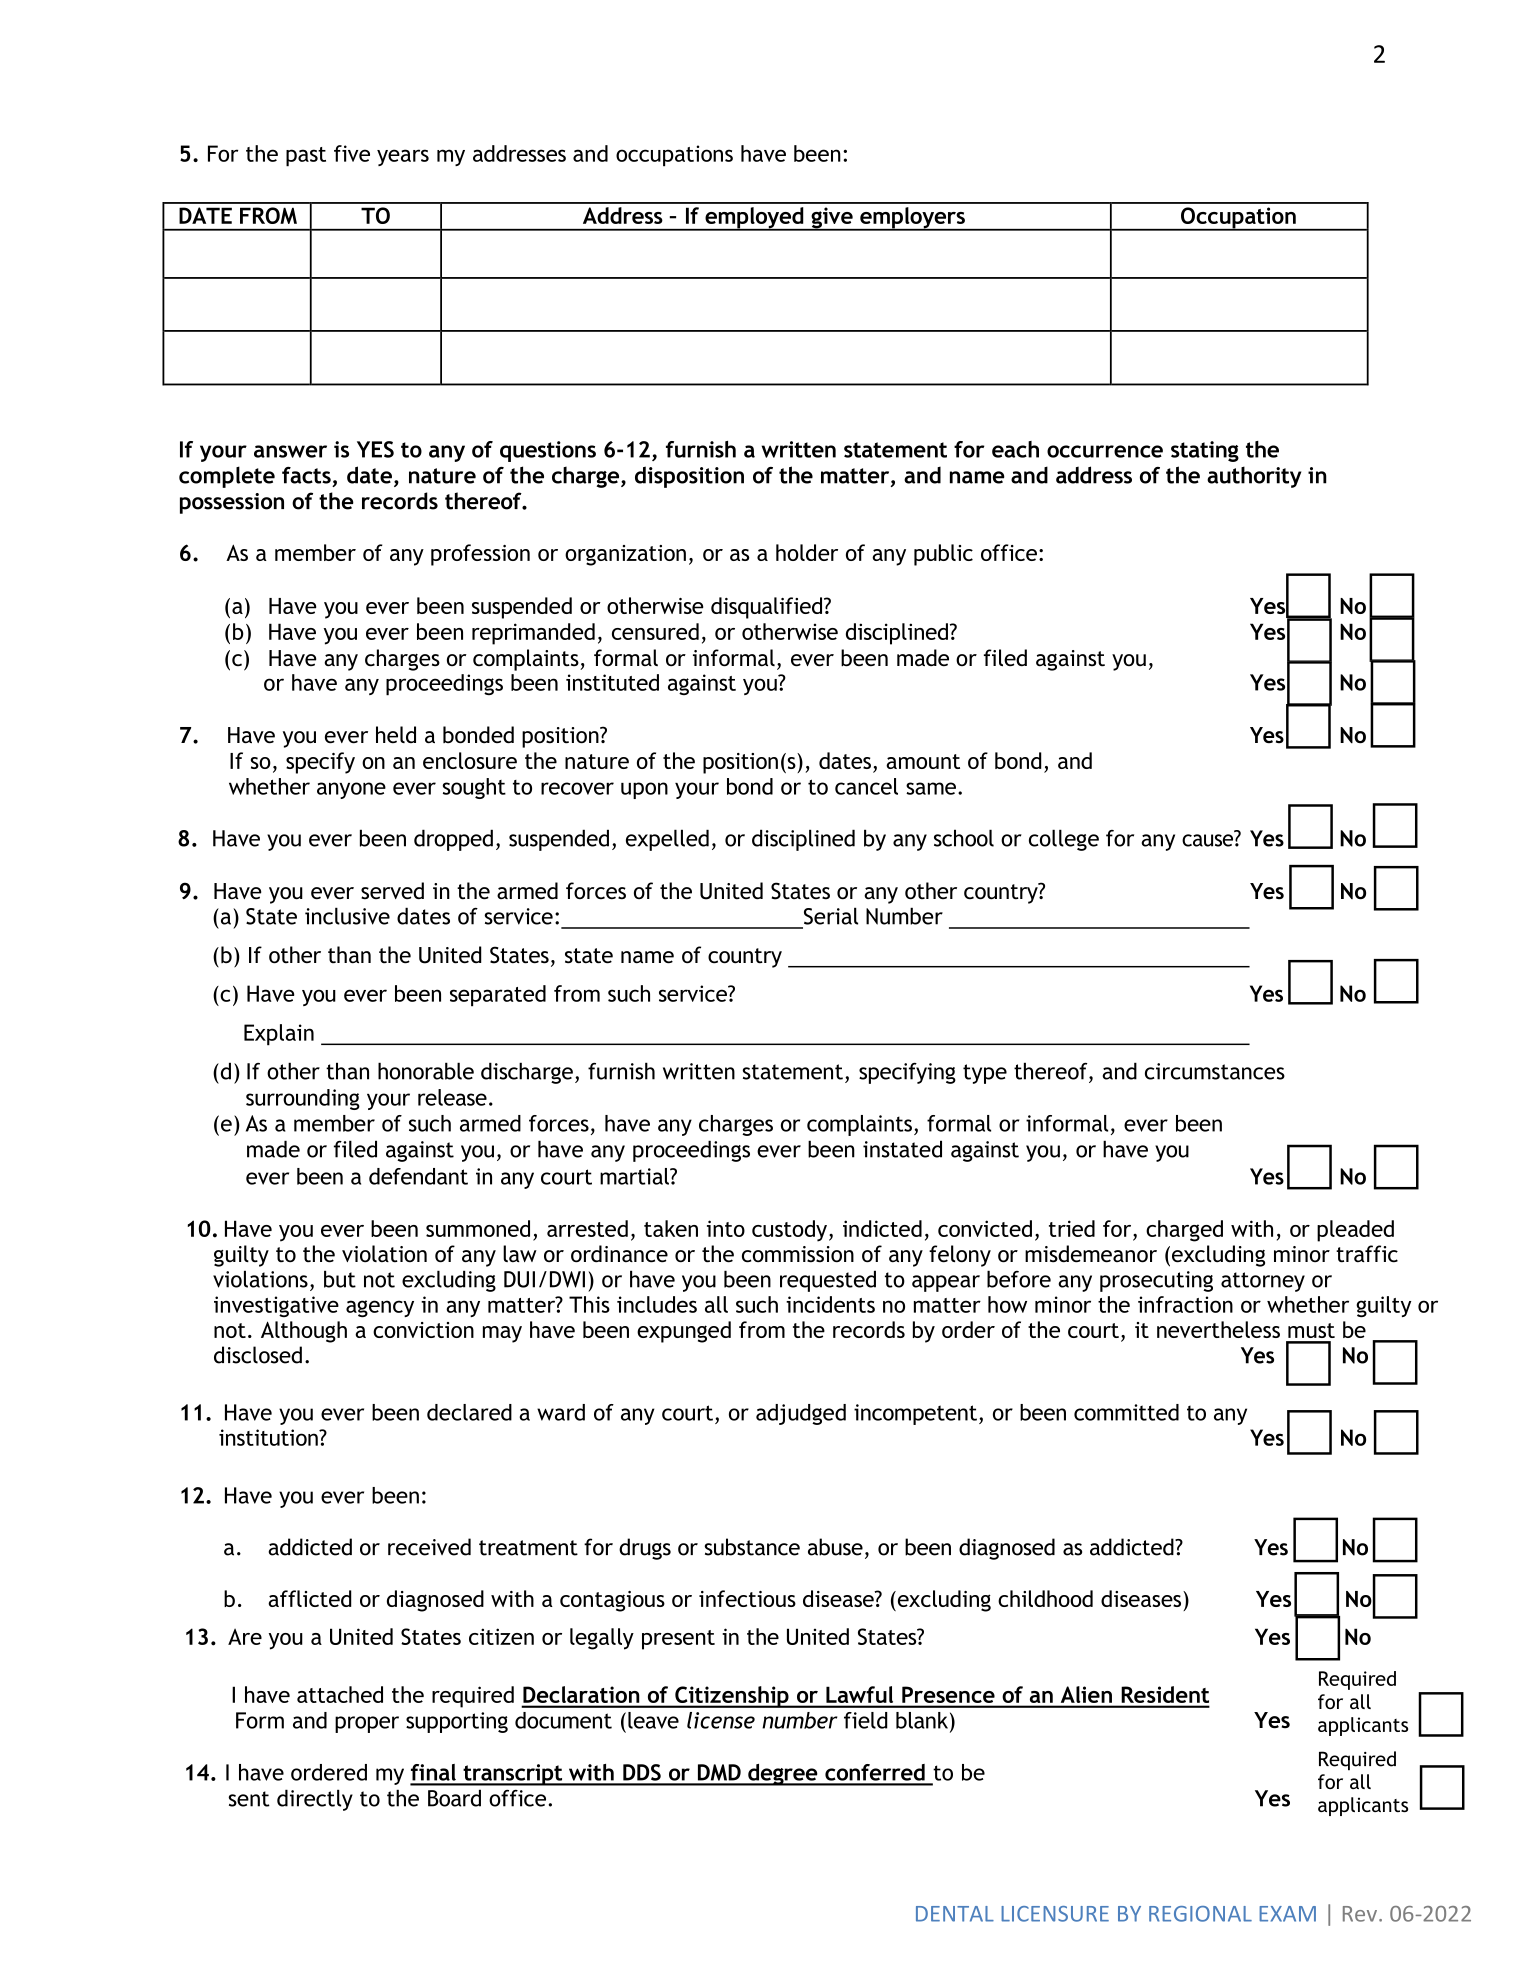  I want to click on five, so click(352, 153).
